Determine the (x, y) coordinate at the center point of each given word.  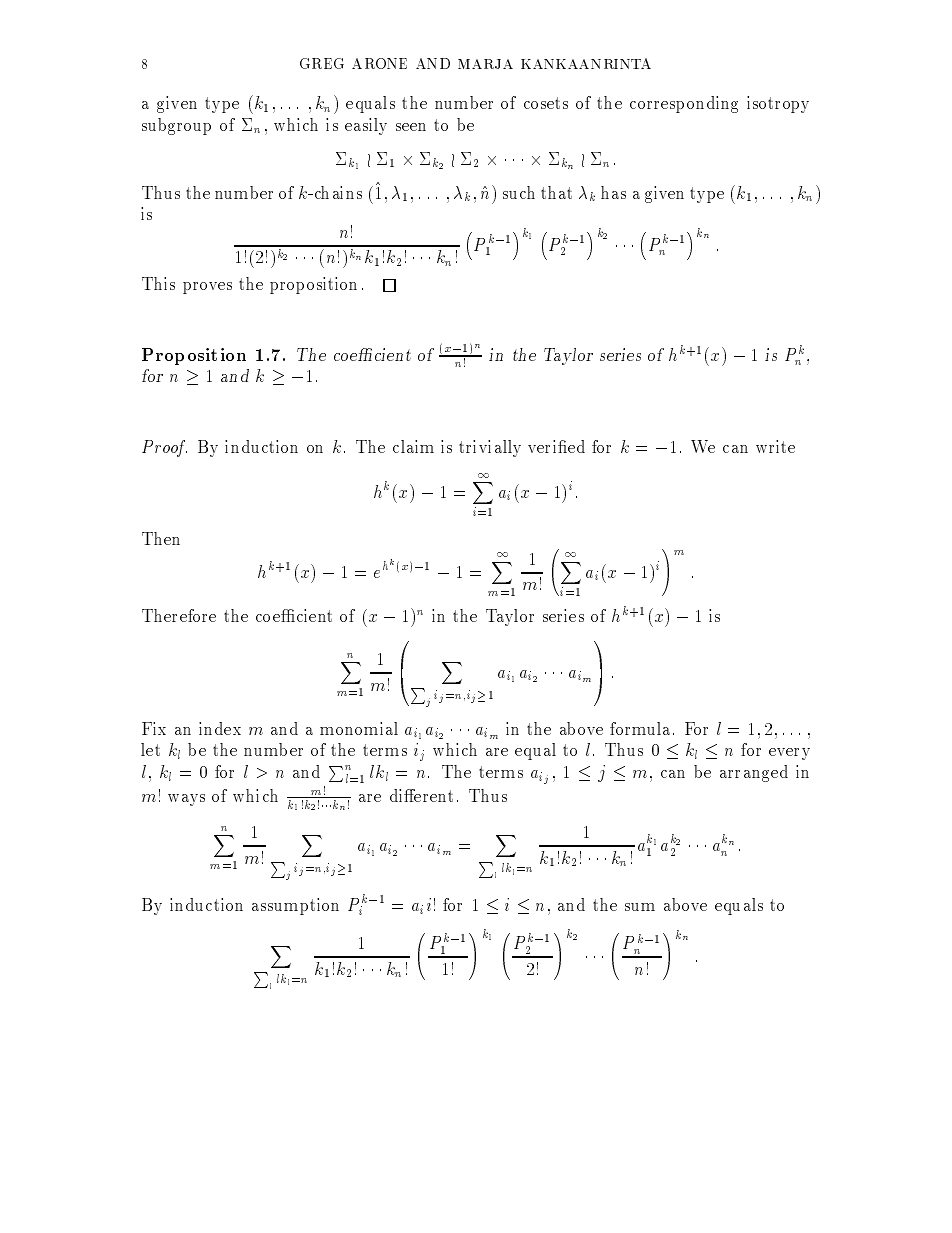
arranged (754, 773)
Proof (164, 448)
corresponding (684, 104)
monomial (359, 728)
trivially (490, 448)
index (220, 728)
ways (186, 800)
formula (640, 728)
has (613, 192)
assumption (295, 906)
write (775, 446)
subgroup (176, 126)
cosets (546, 103)
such (519, 192)
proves (207, 288)
